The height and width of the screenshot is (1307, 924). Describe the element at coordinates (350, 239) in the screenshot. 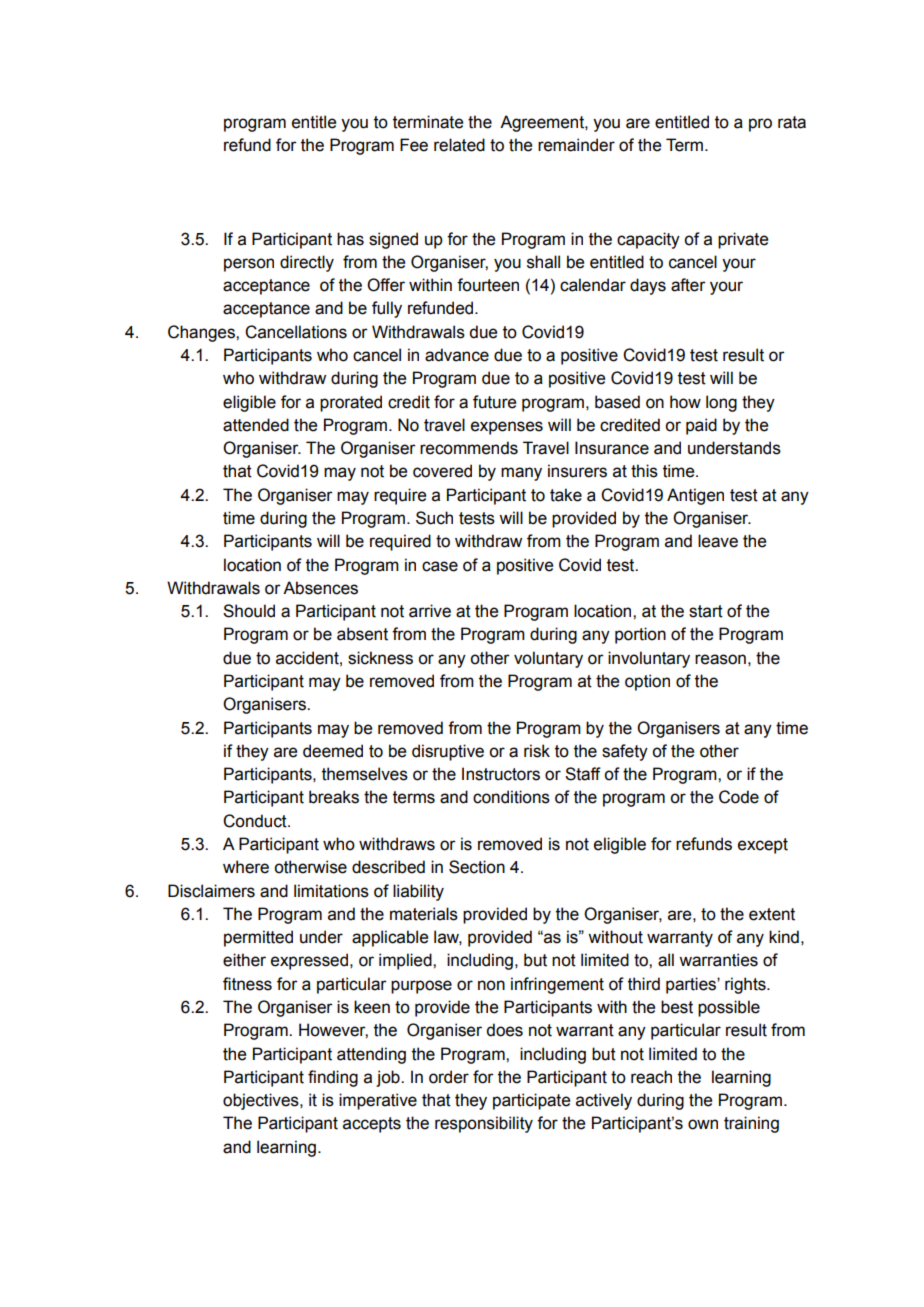

I see `has` at that location.
